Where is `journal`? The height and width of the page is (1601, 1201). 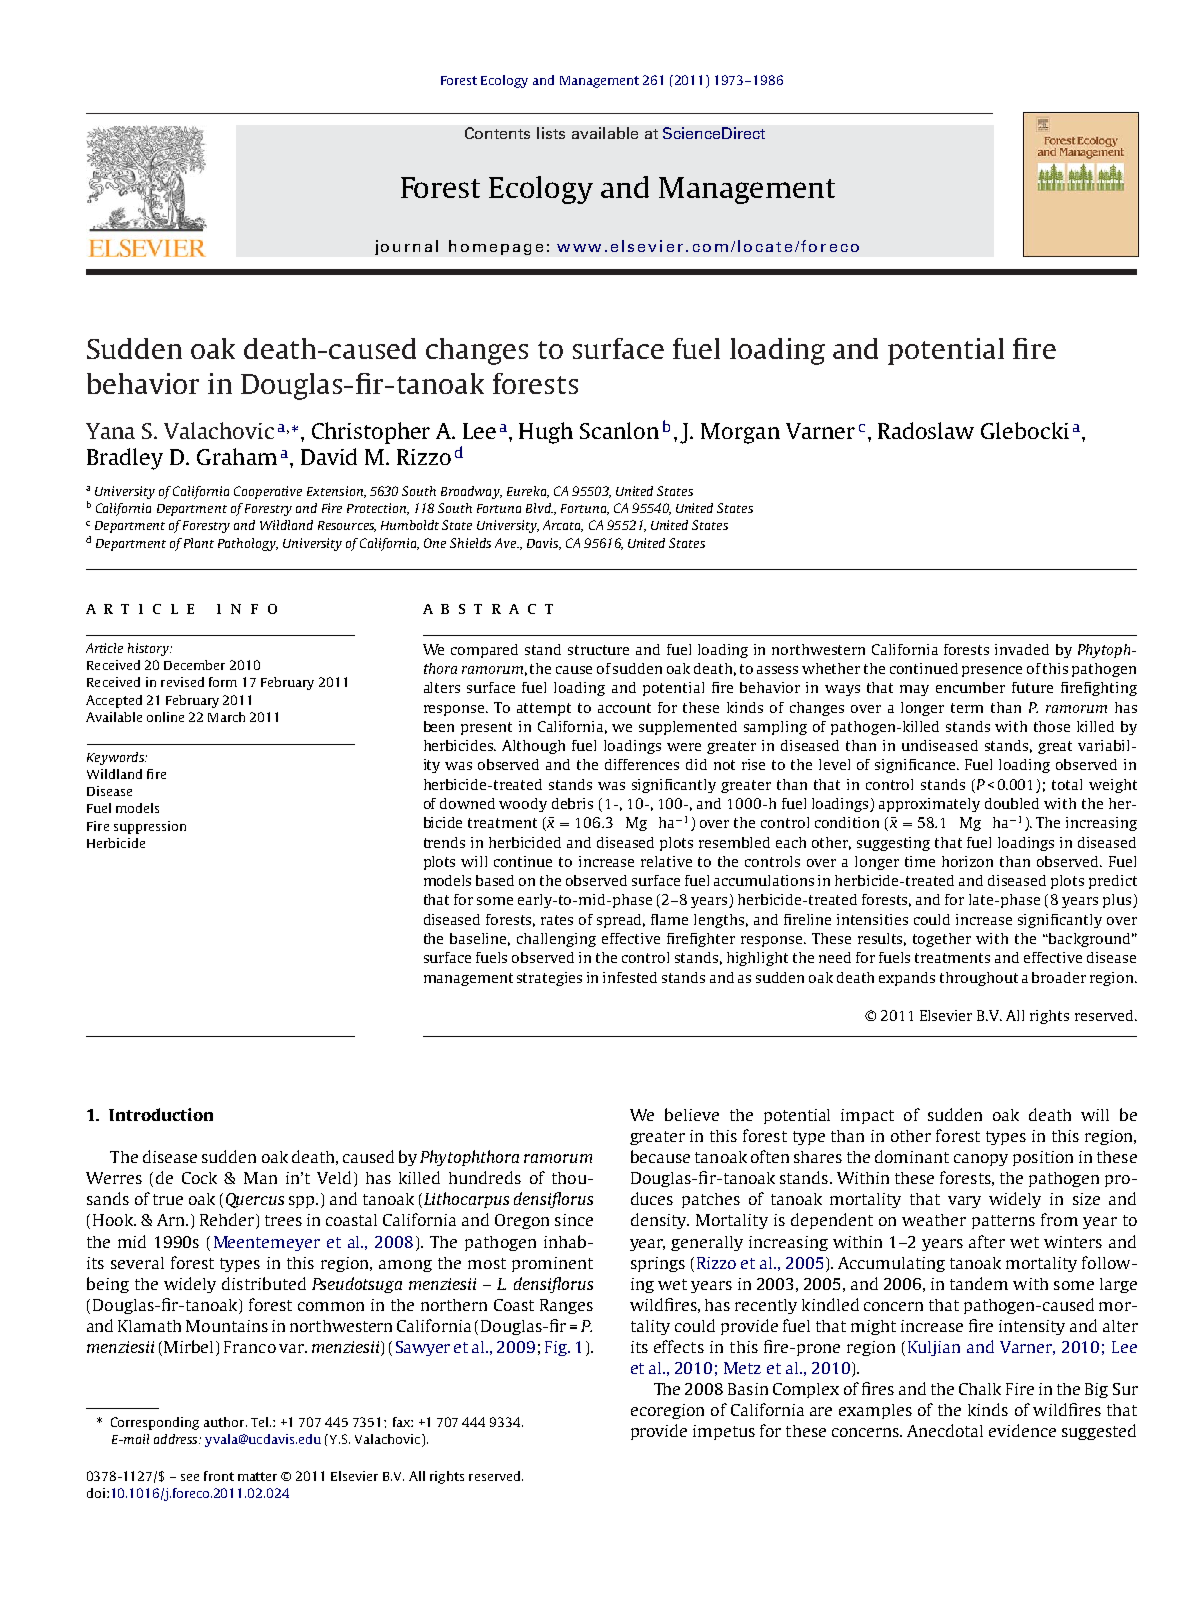 journal is located at coordinates (406, 247).
